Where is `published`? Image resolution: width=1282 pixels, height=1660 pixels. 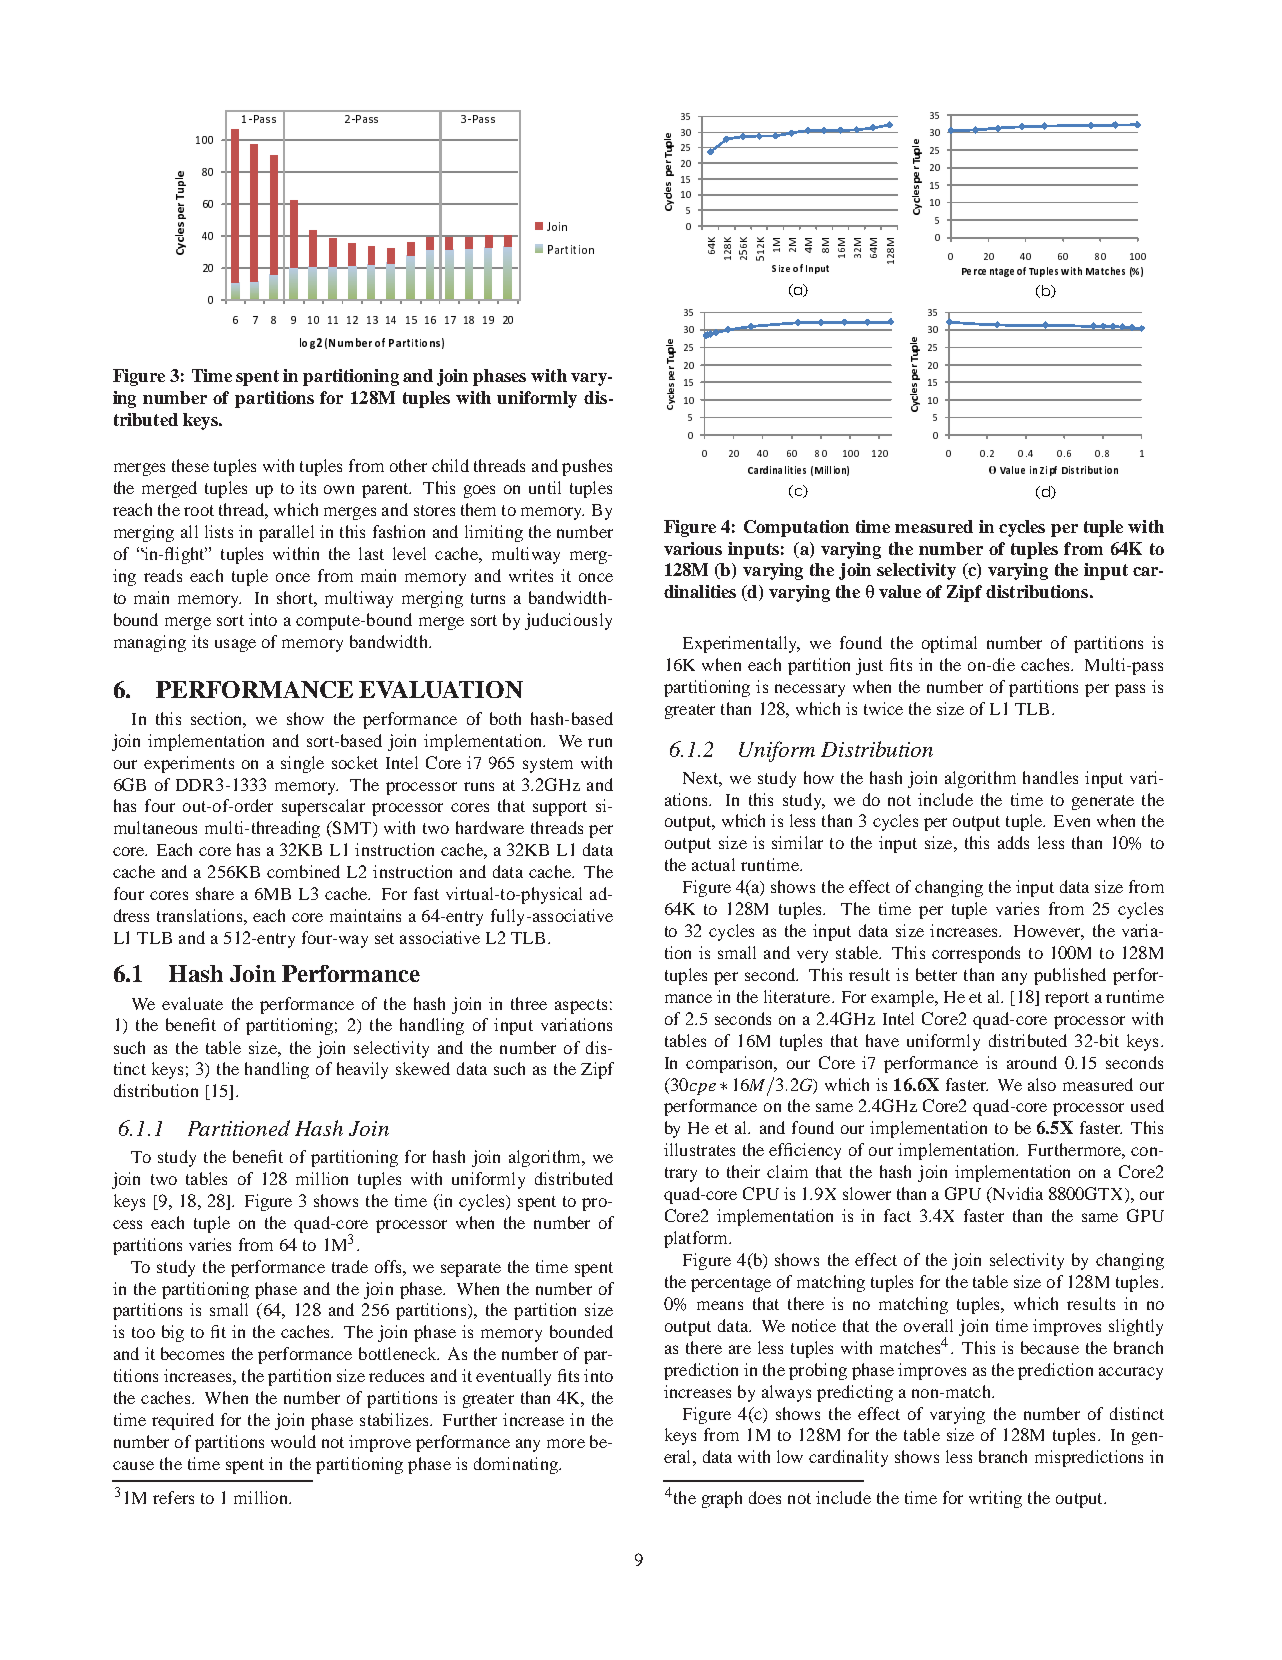 published is located at coordinates (1070, 976).
